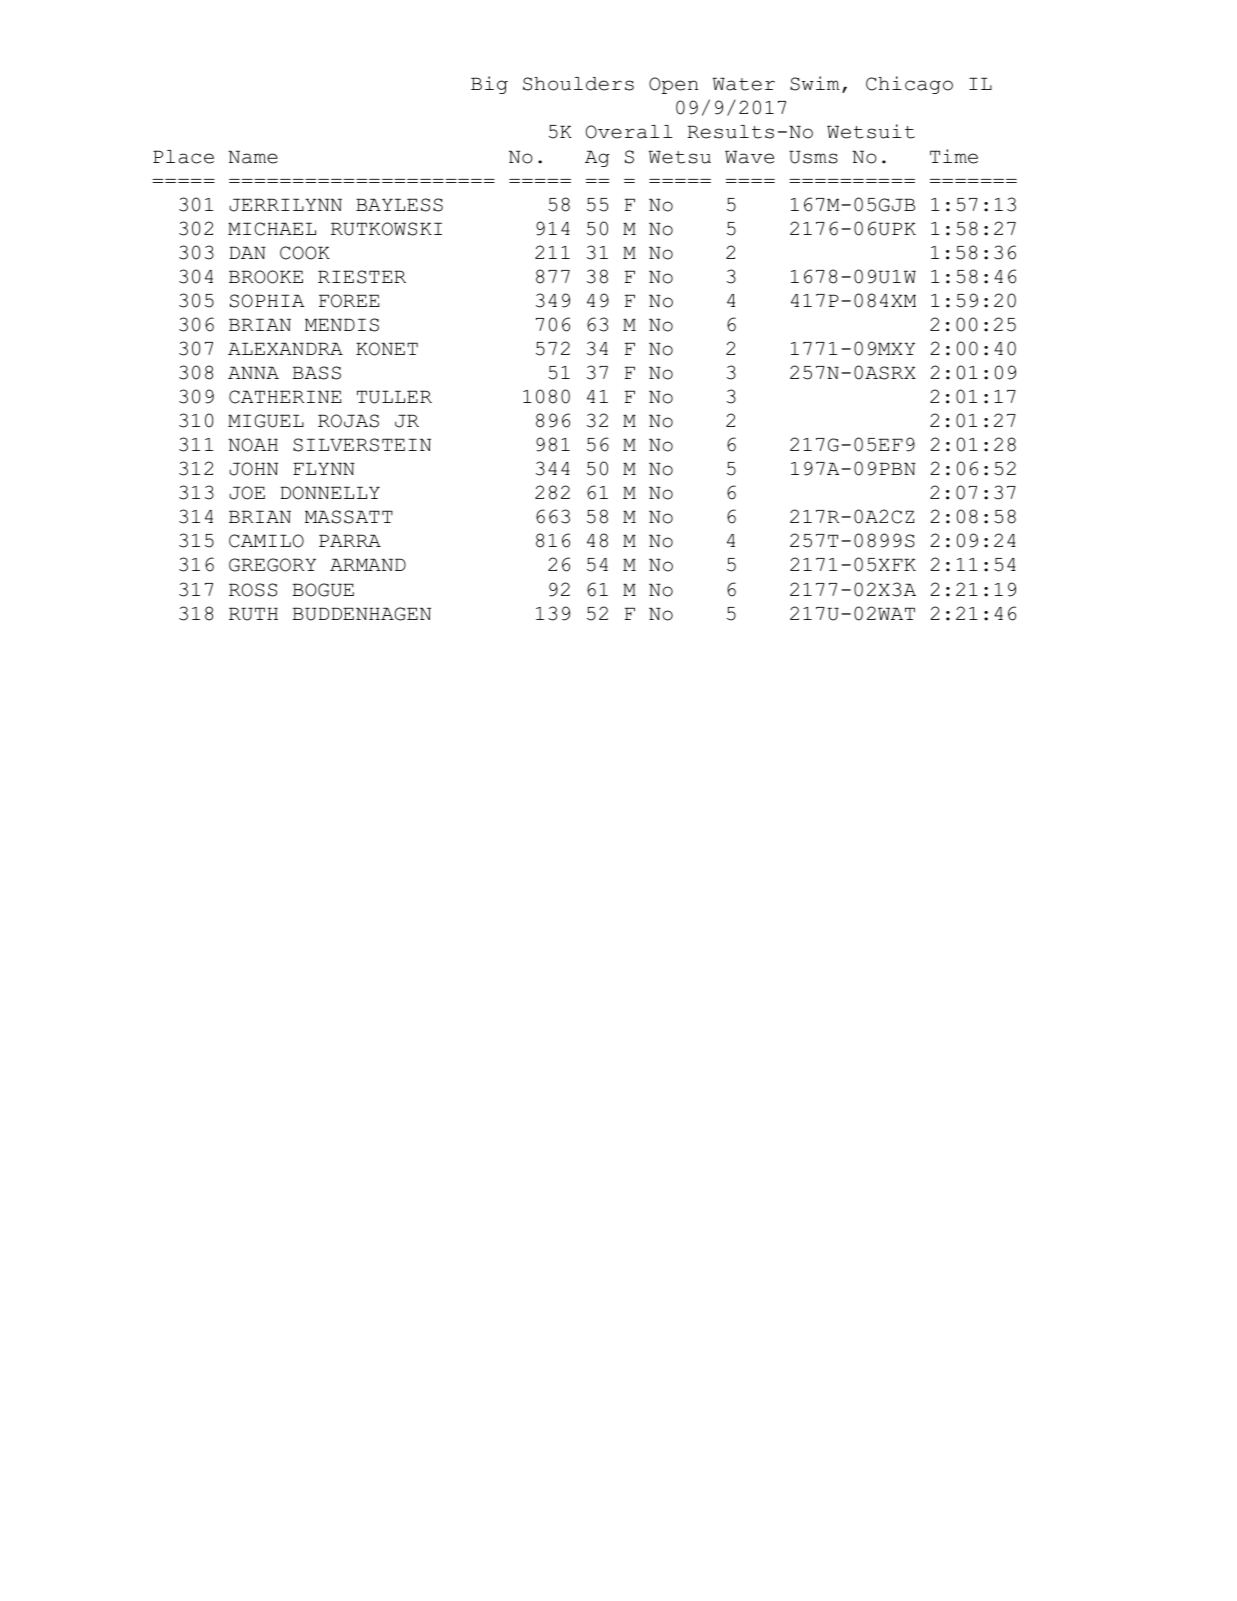 Image resolution: width=1237 pixels, height=1601 pixels. I want to click on ARMAND, so click(368, 564).
